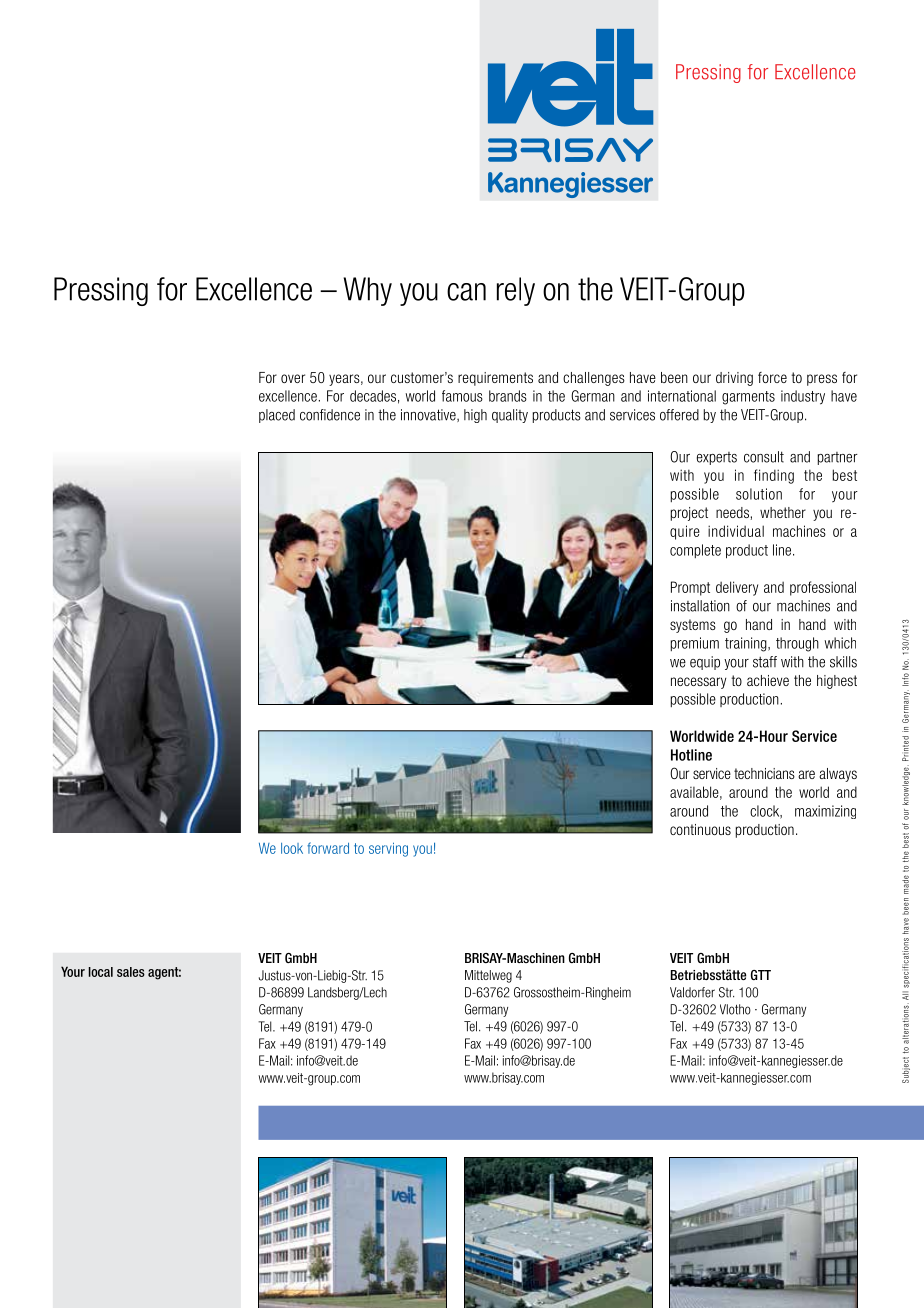 The image size is (924, 1308). Describe the element at coordinates (293, 378) in the page. I see `over` at that location.
